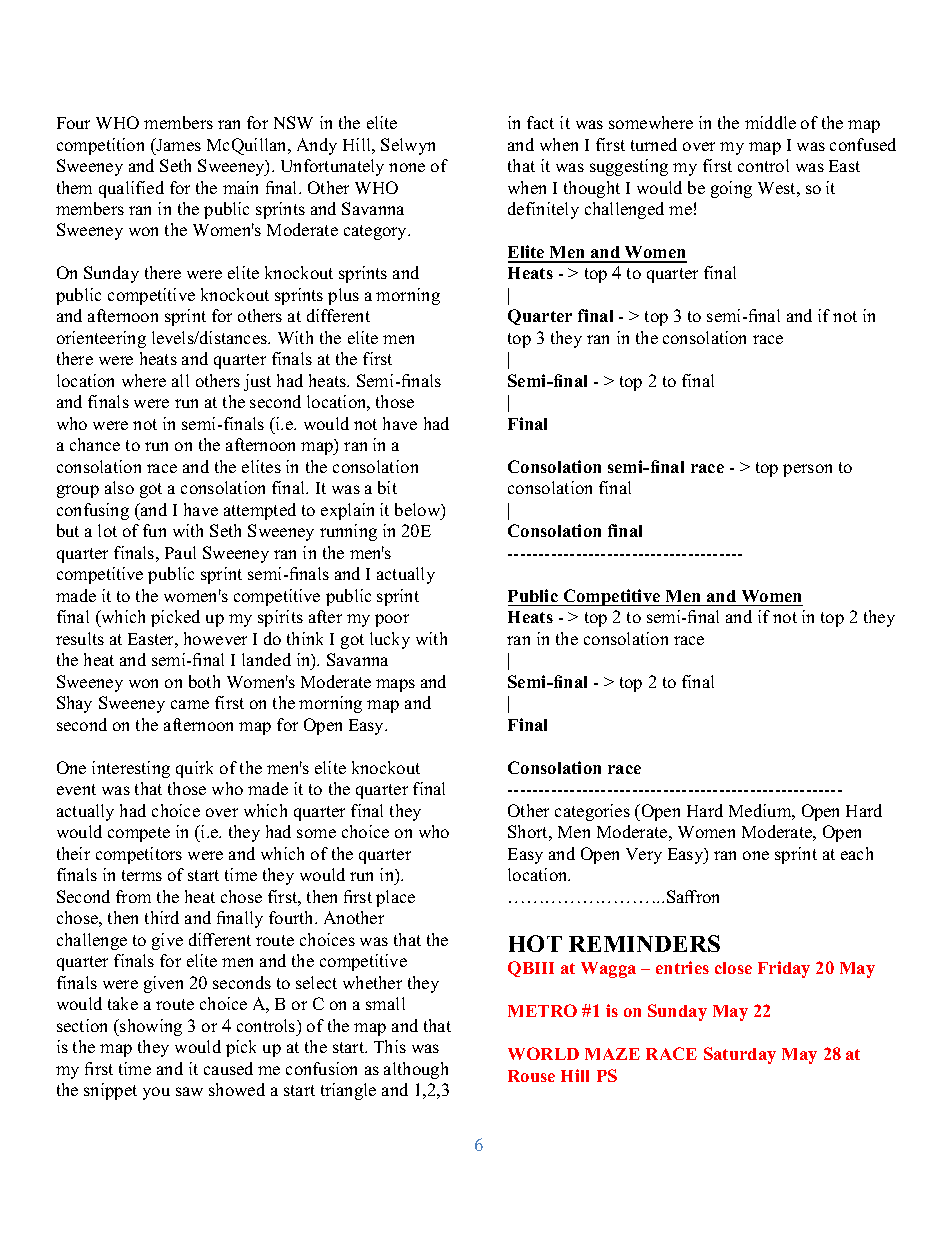 The height and width of the page is (1233, 952). I want to click on poor, so click(392, 620).
